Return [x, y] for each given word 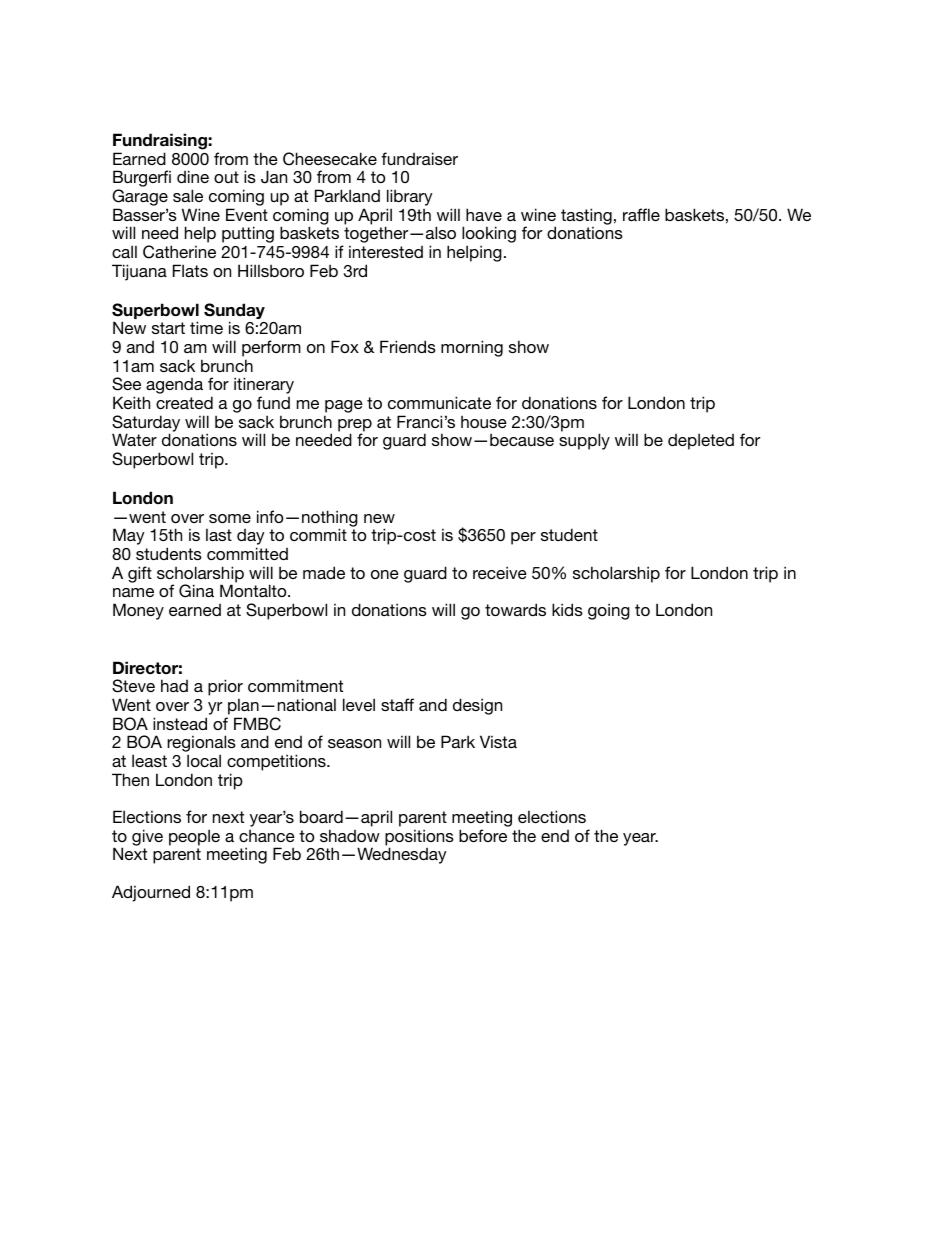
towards [515, 609]
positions [419, 838]
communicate [439, 402]
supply [584, 441]
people [194, 837]
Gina [196, 591]
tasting [586, 217]
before [483, 835]
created [184, 402]
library [410, 197]
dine [193, 176]
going [609, 611]
